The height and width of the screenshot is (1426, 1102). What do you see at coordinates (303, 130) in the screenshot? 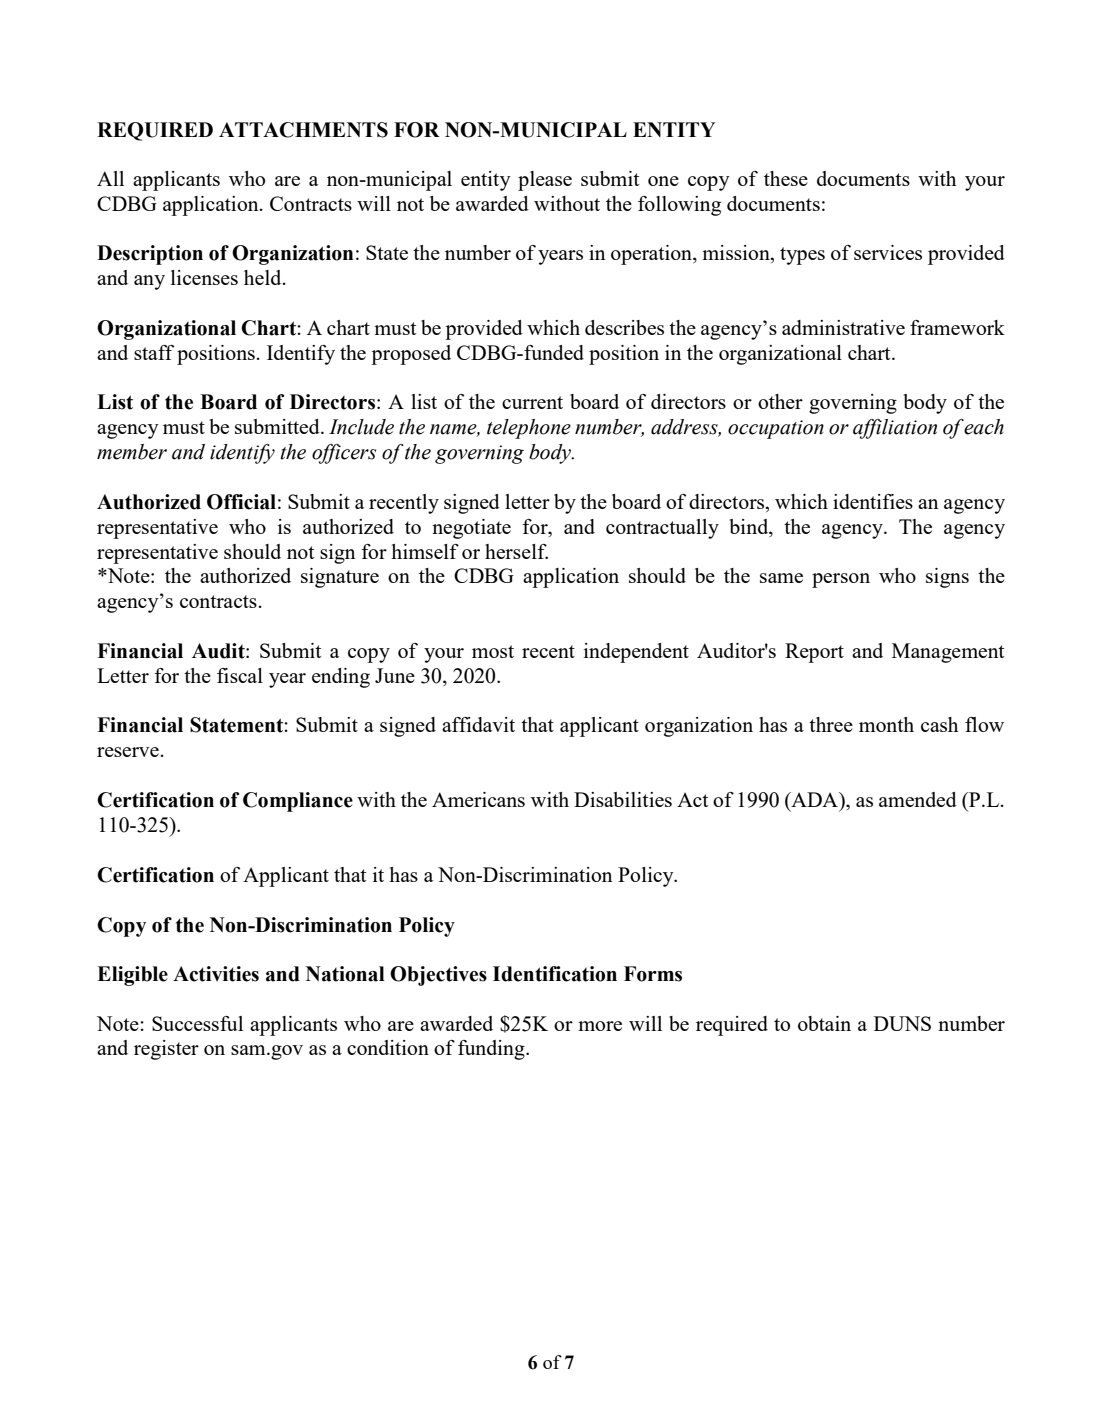
I see `ATTACHMENTS` at bounding box center [303, 130].
